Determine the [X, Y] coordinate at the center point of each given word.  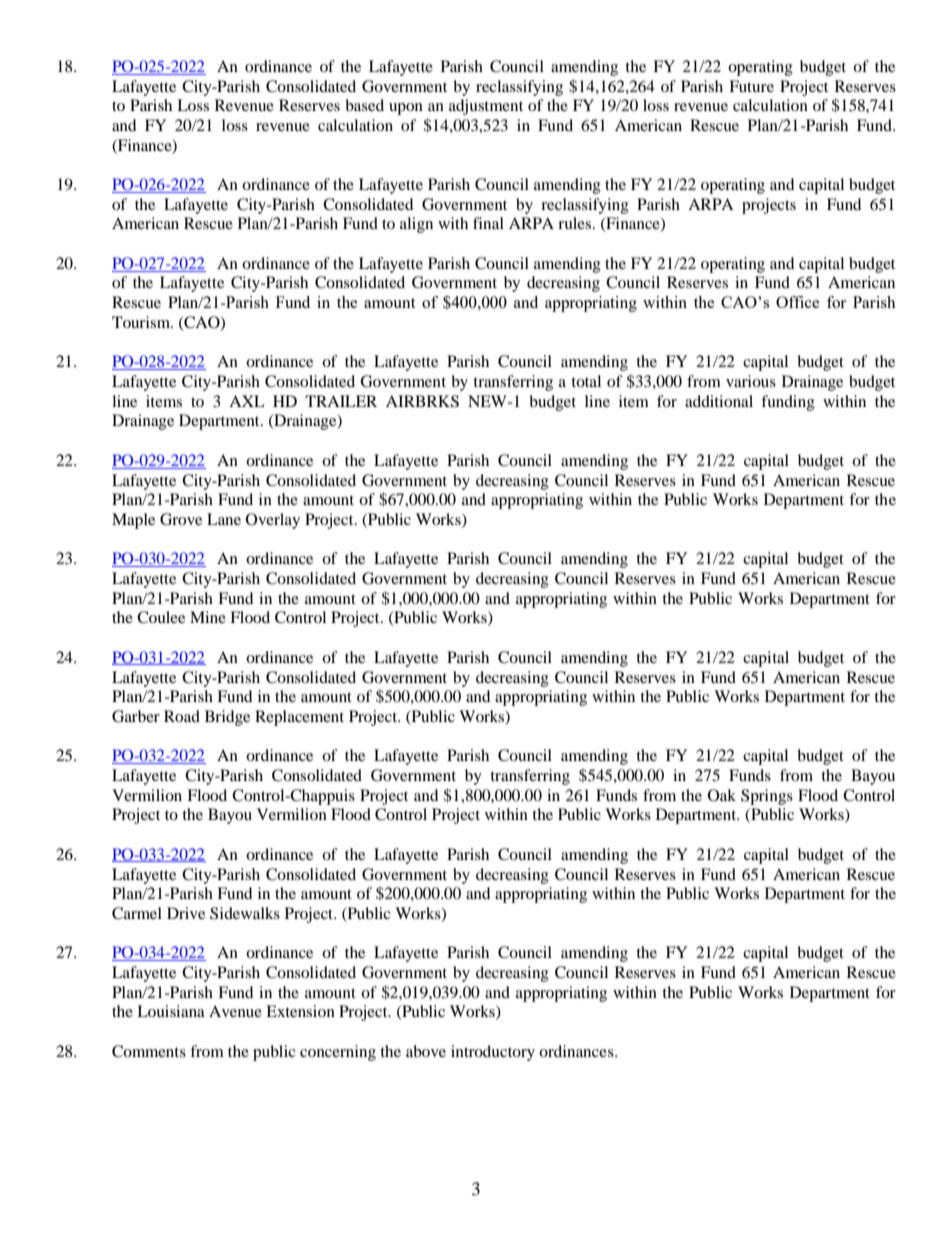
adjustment [486, 107]
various [751, 381]
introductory [493, 1053]
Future [751, 86]
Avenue [235, 1011]
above [426, 1051]
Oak [722, 795]
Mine [208, 617]
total [586, 381]
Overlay [273, 521]
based [364, 105]
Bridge [227, 718]
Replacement [299, 718]
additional [719, 401]
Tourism [142, 322]
